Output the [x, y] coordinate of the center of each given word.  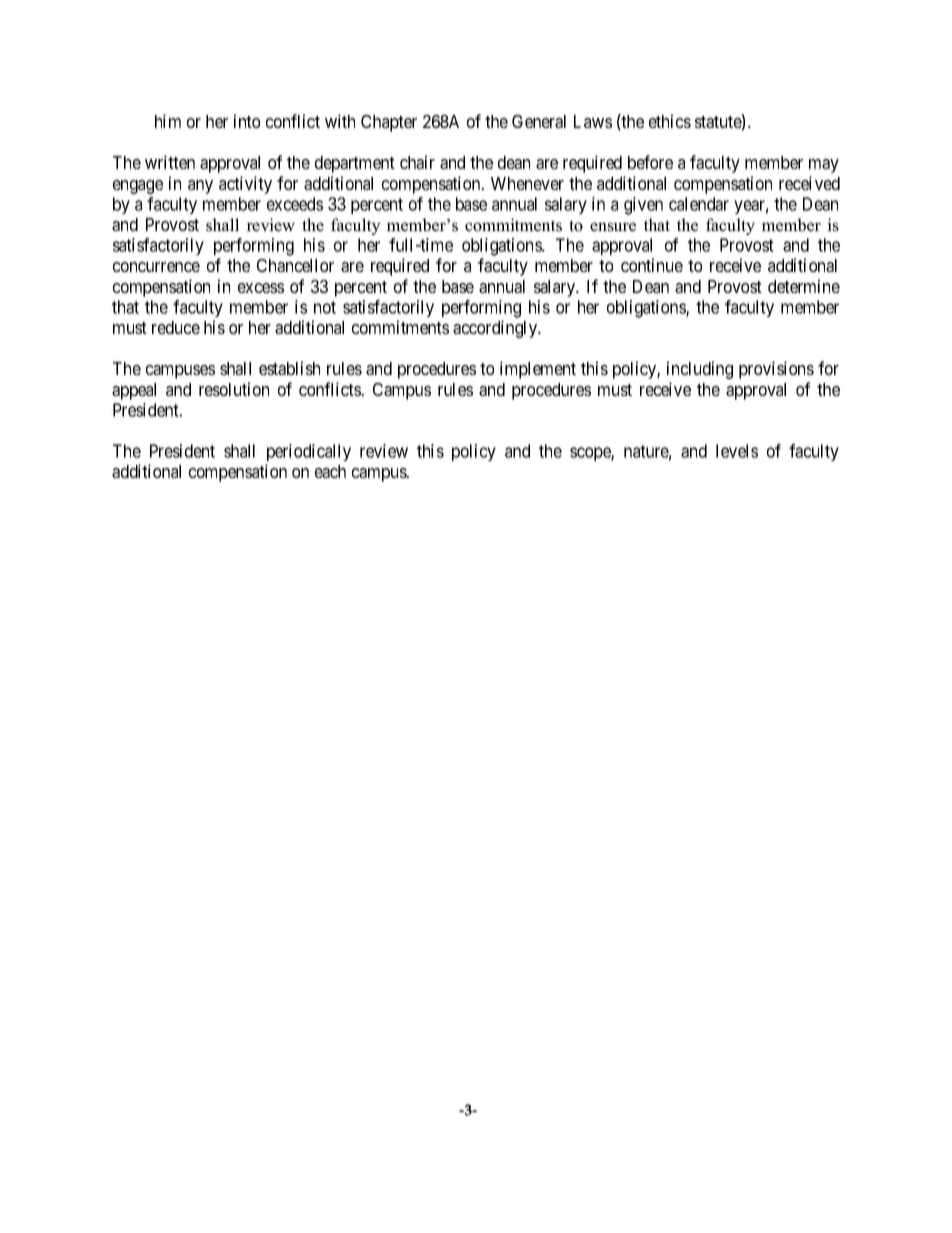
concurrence [156, 267]
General [539, 121]
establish [289, 368]
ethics [670, 121]
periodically [309, 452]
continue [652, 265]
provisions [776, 370]
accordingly [496, 329]
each [330, 471]
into [247, 121]
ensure [613, 227]
